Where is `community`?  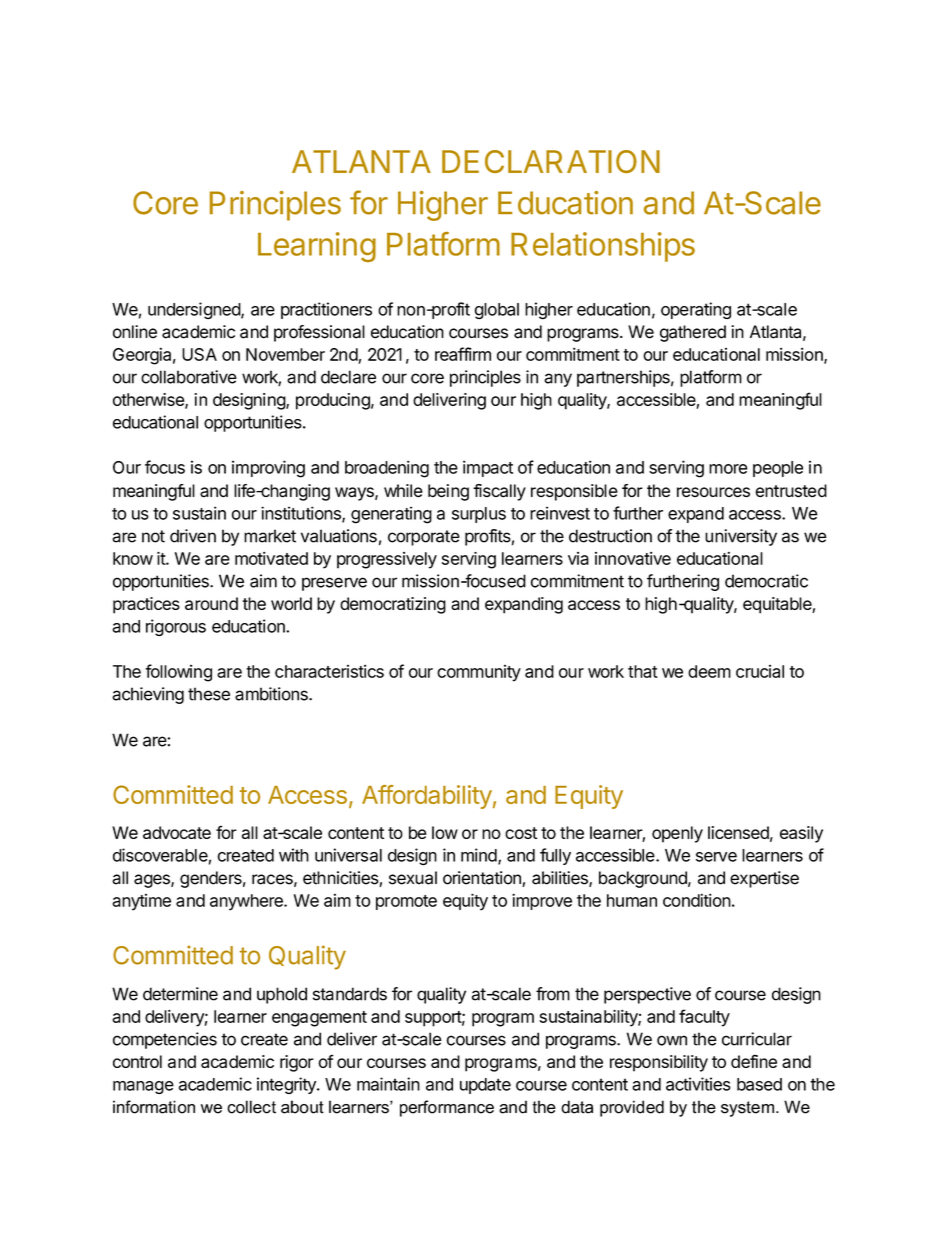 community is located at coordinates (479, 673).
